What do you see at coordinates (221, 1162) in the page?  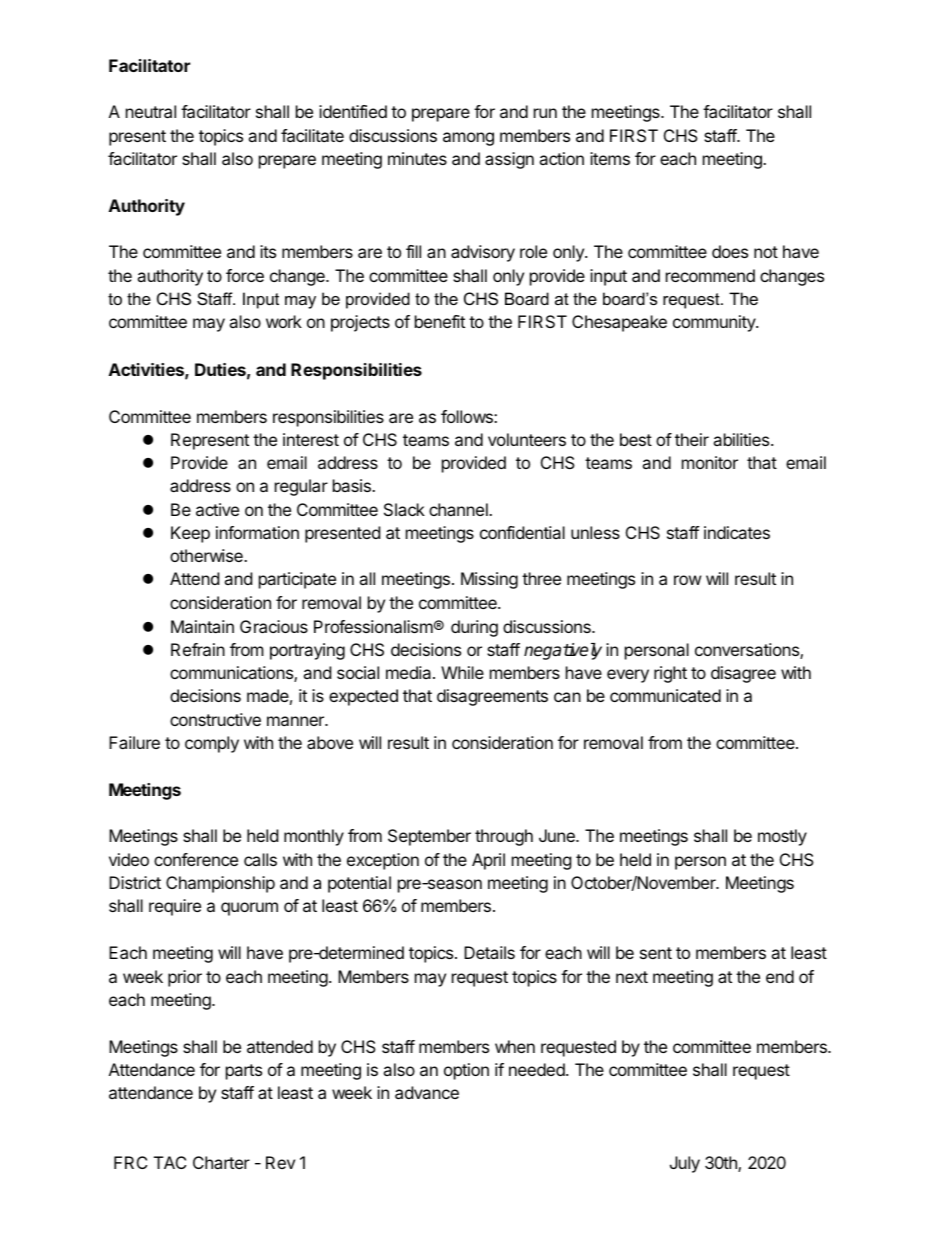 I see `Charter` at bounding box center [221, 1162].
